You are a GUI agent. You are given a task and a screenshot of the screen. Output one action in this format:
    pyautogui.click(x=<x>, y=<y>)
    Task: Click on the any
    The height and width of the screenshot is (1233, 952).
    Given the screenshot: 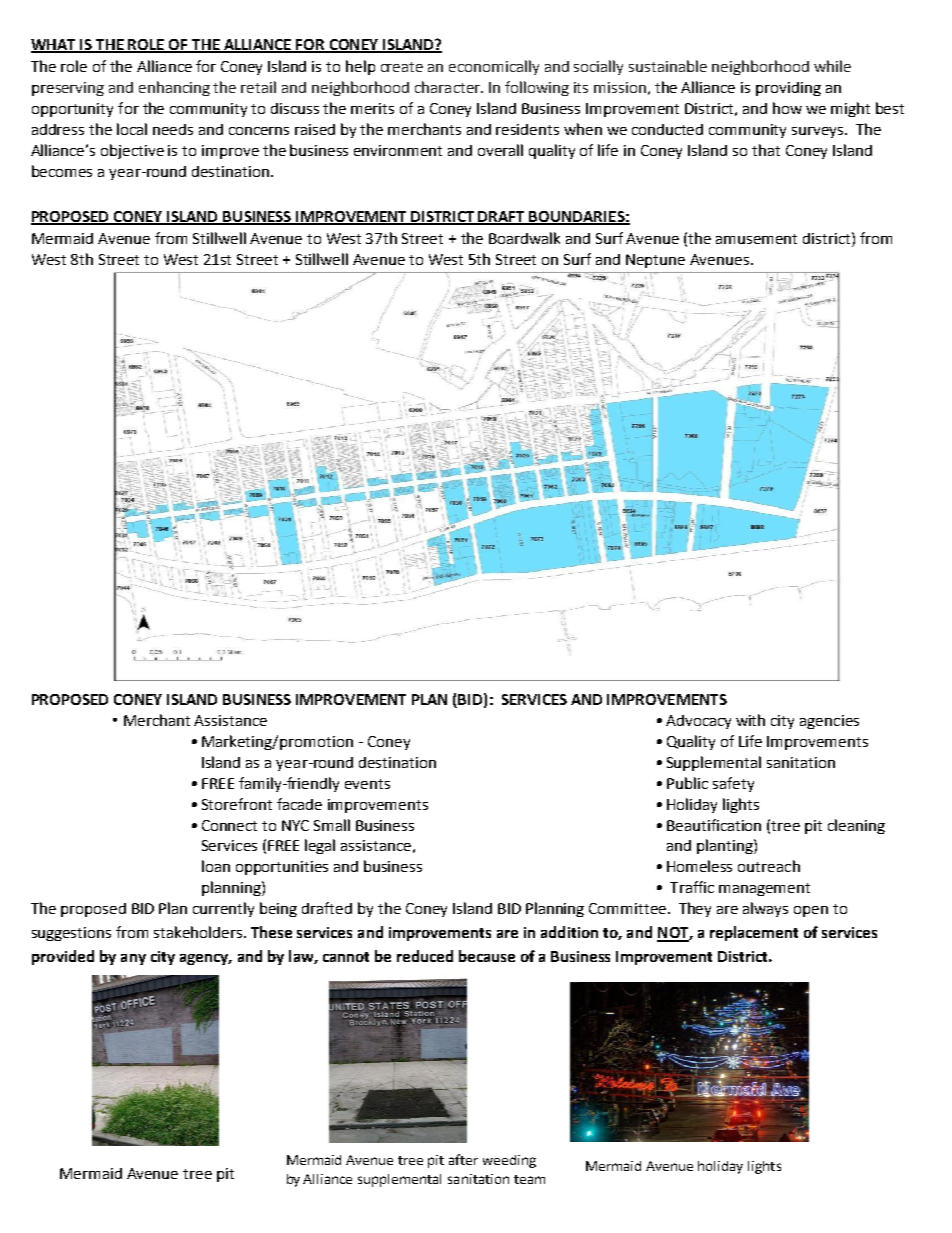 What is the action you would take?
    pyautogui.click(x=133, y=959)
